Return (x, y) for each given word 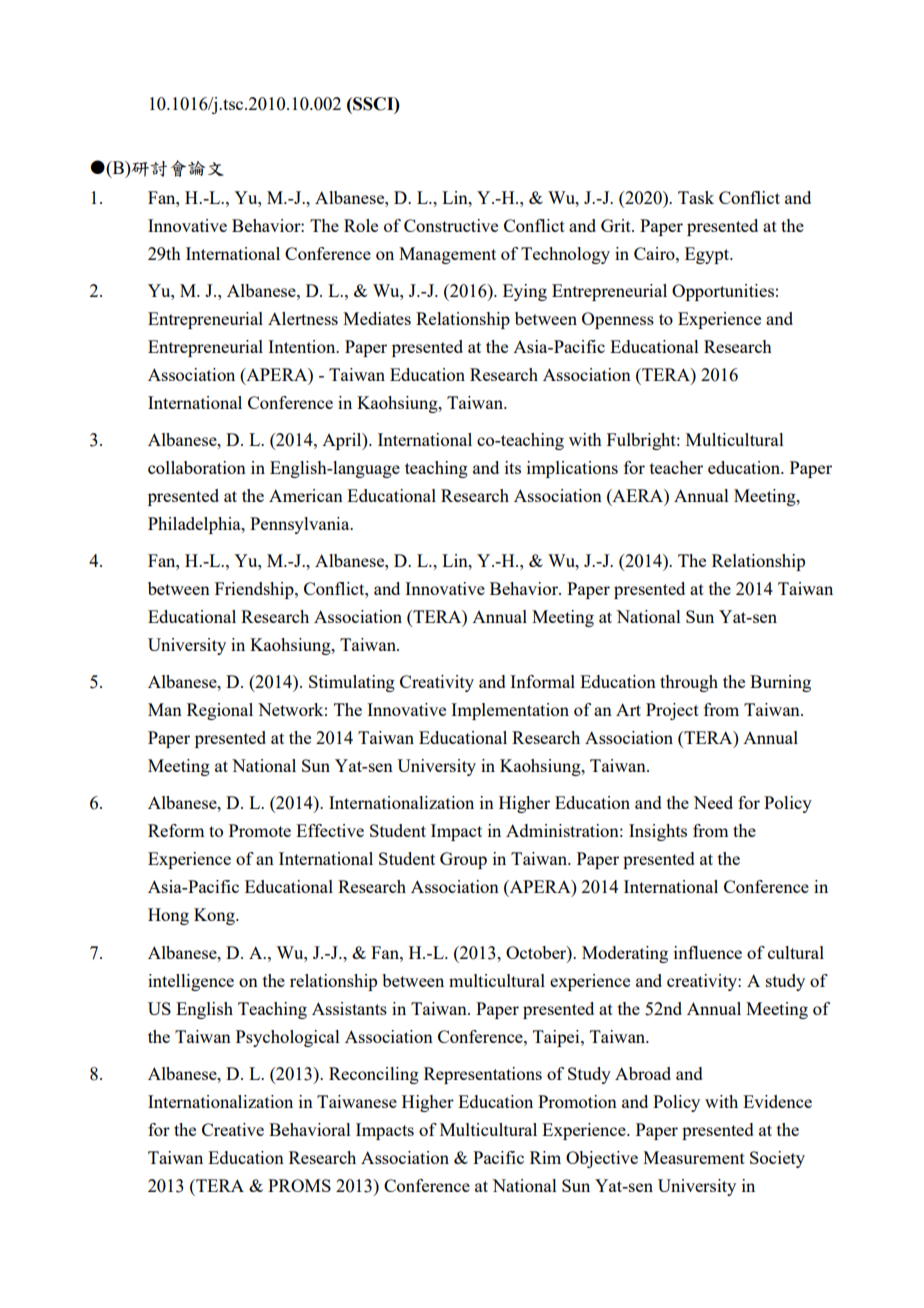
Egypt (708, 255)
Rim (545, 1157)
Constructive (451, 225)
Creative (233, 1129)
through (689, 683)
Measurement (694, 1157)
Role (361, 225)
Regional (220, 711)
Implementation (510, 711)
